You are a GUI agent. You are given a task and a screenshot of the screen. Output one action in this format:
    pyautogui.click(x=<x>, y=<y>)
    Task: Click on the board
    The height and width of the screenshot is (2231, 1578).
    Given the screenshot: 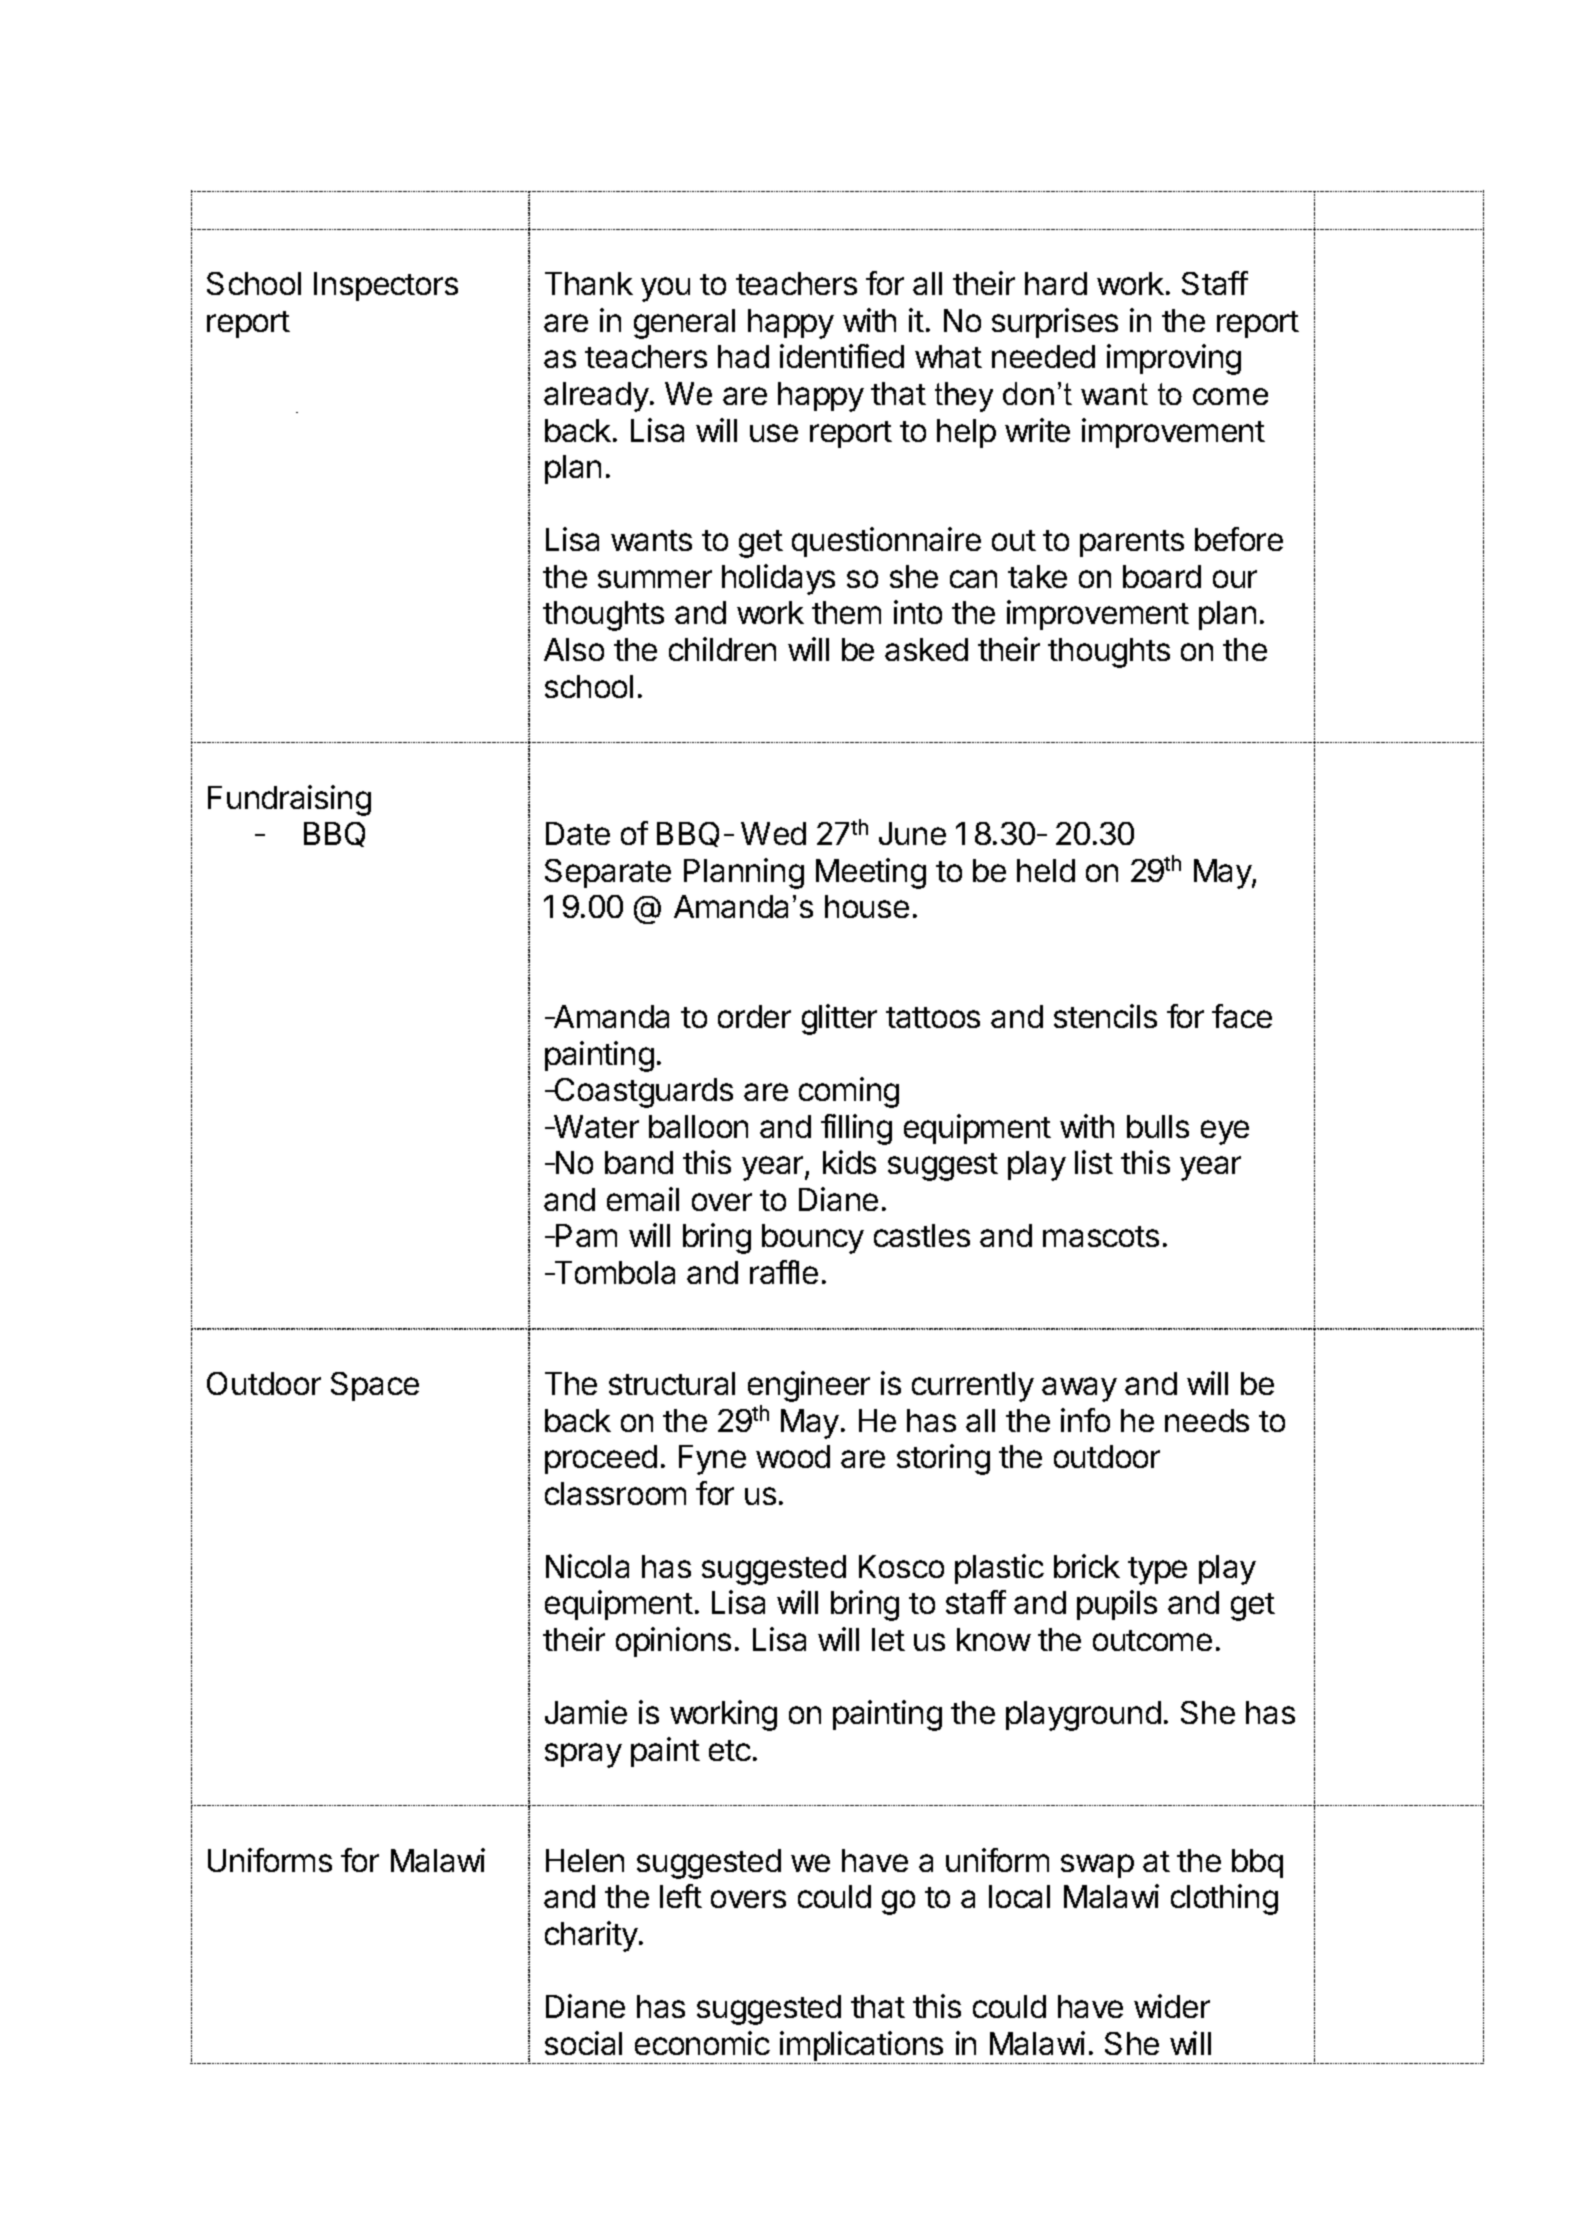 What is the action you would take?
    pyautogui.click(x=1162, y=576)
